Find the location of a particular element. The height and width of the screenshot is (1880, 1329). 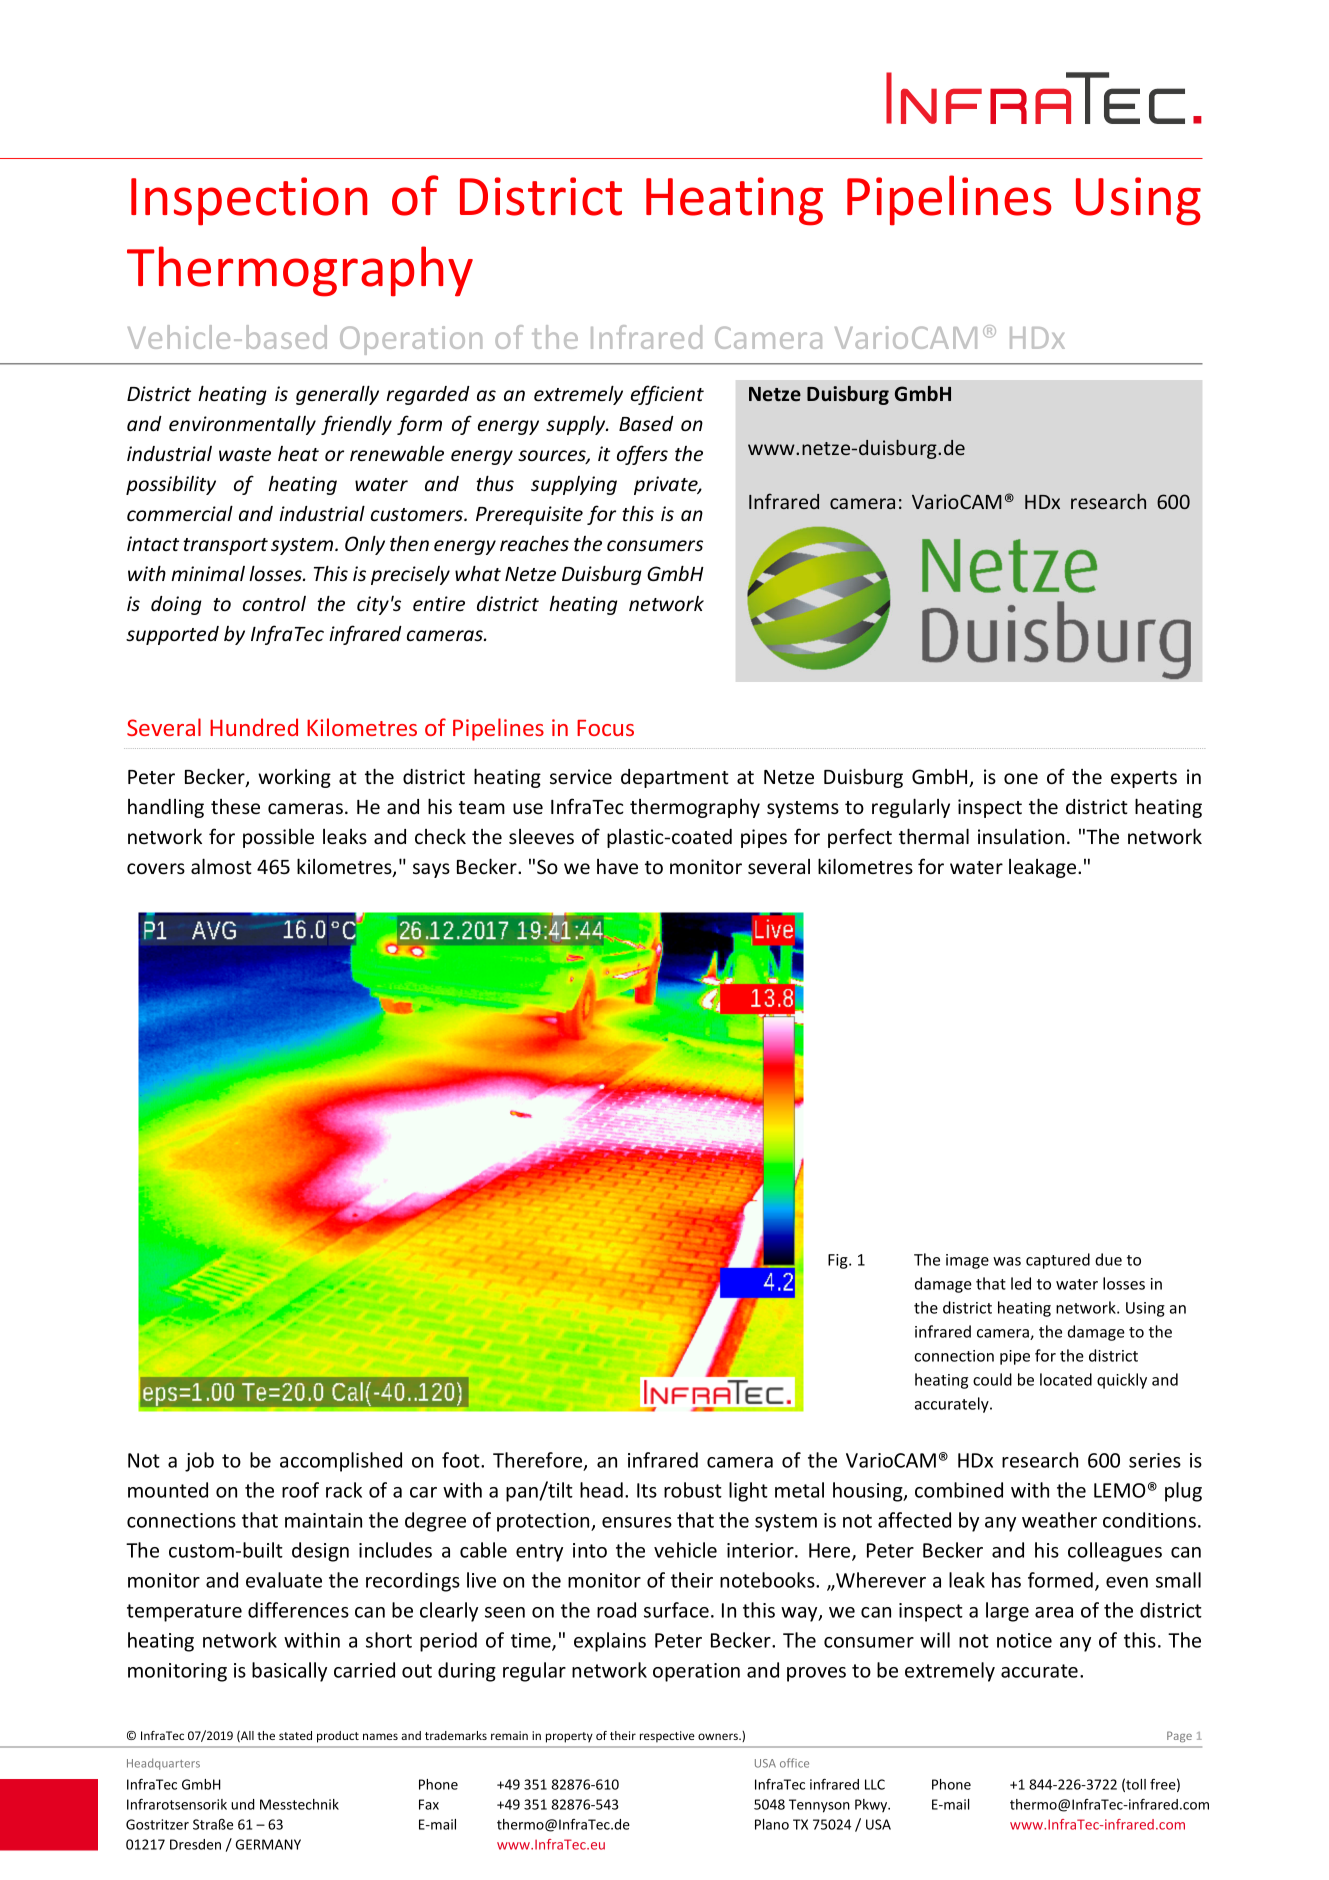

Its is located at coordinates (647, 1490).
